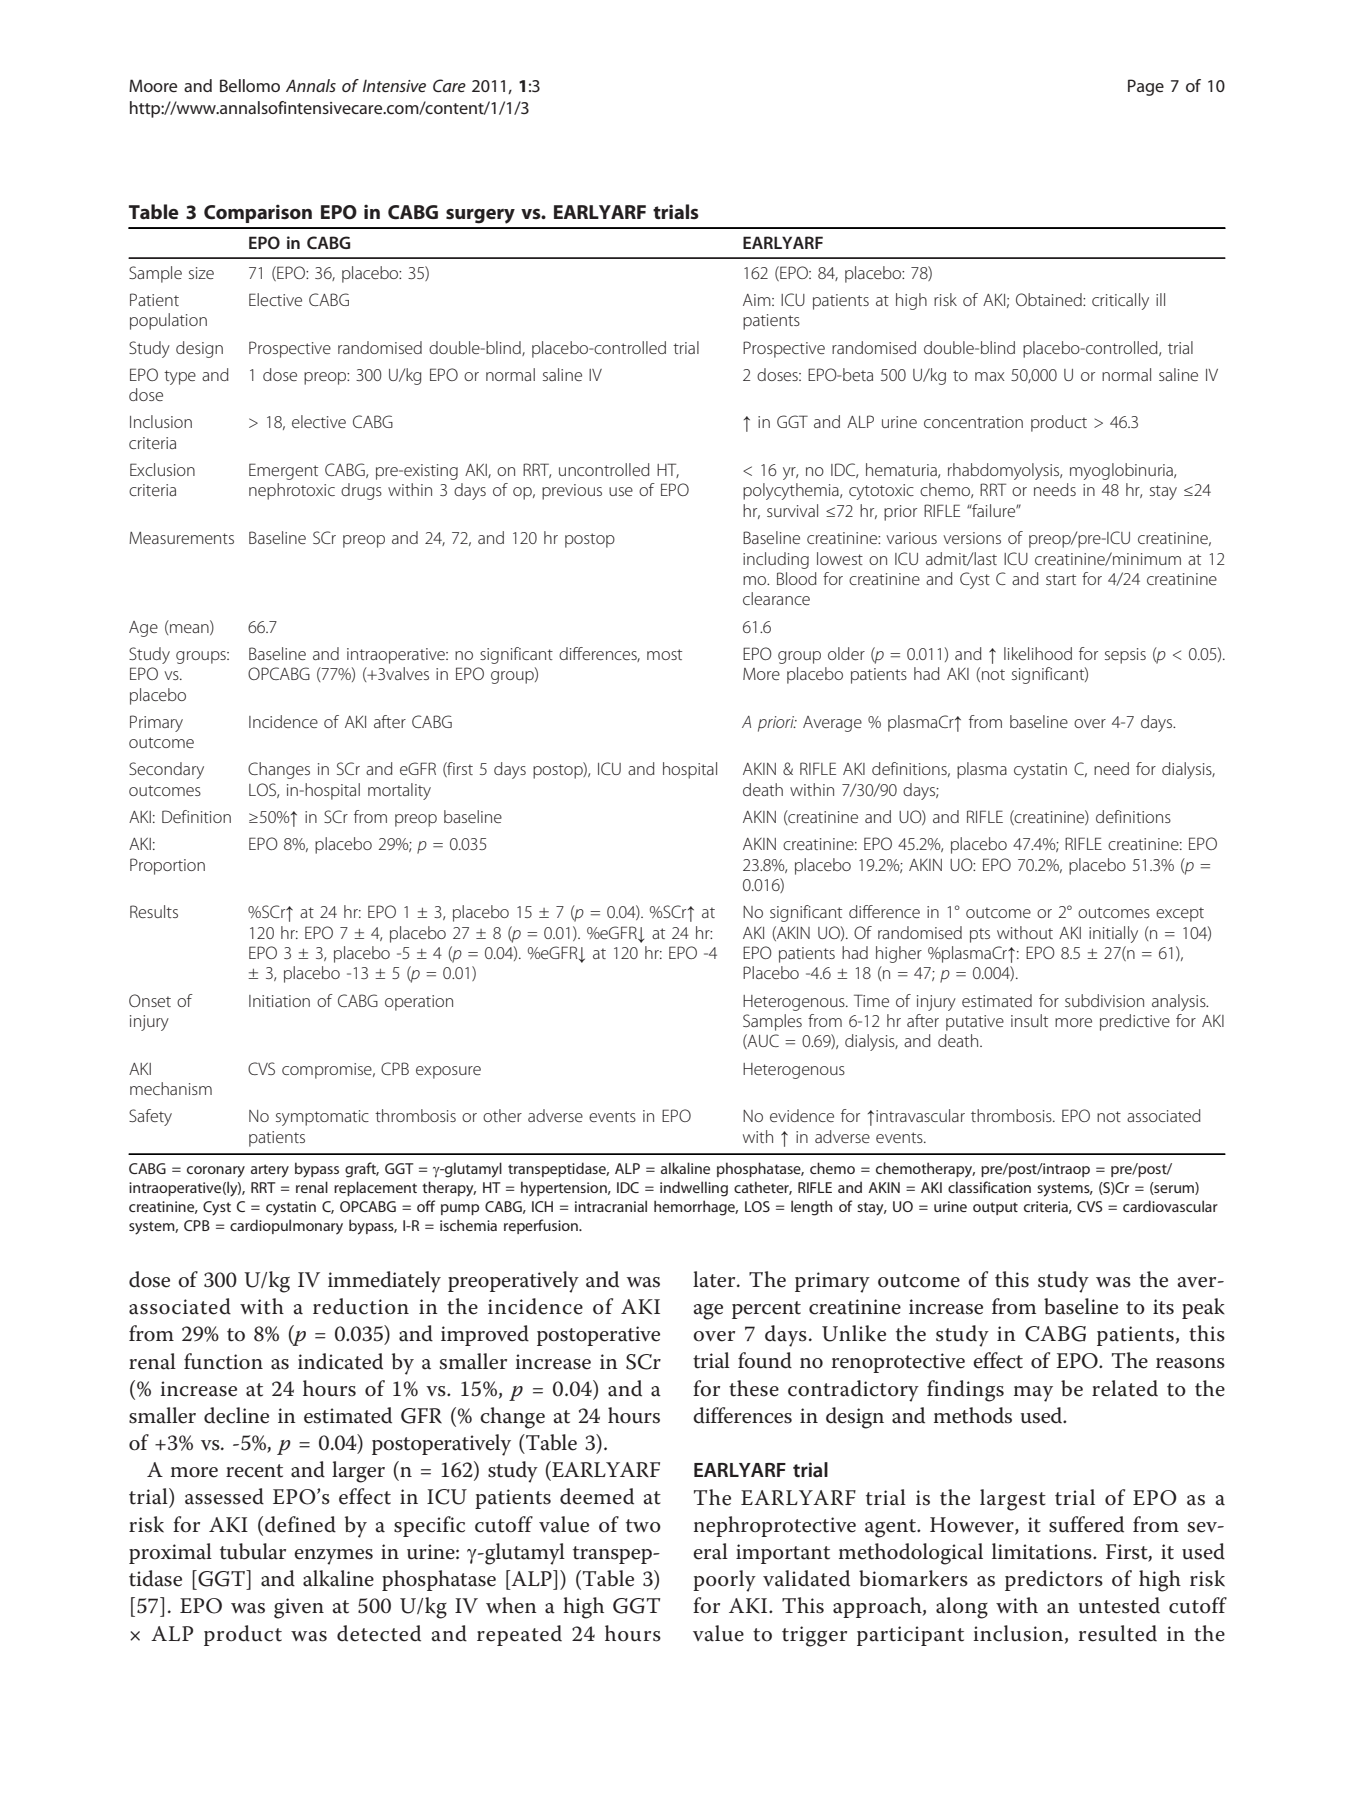  I want to click on indwelling, so click(694, 1189).
